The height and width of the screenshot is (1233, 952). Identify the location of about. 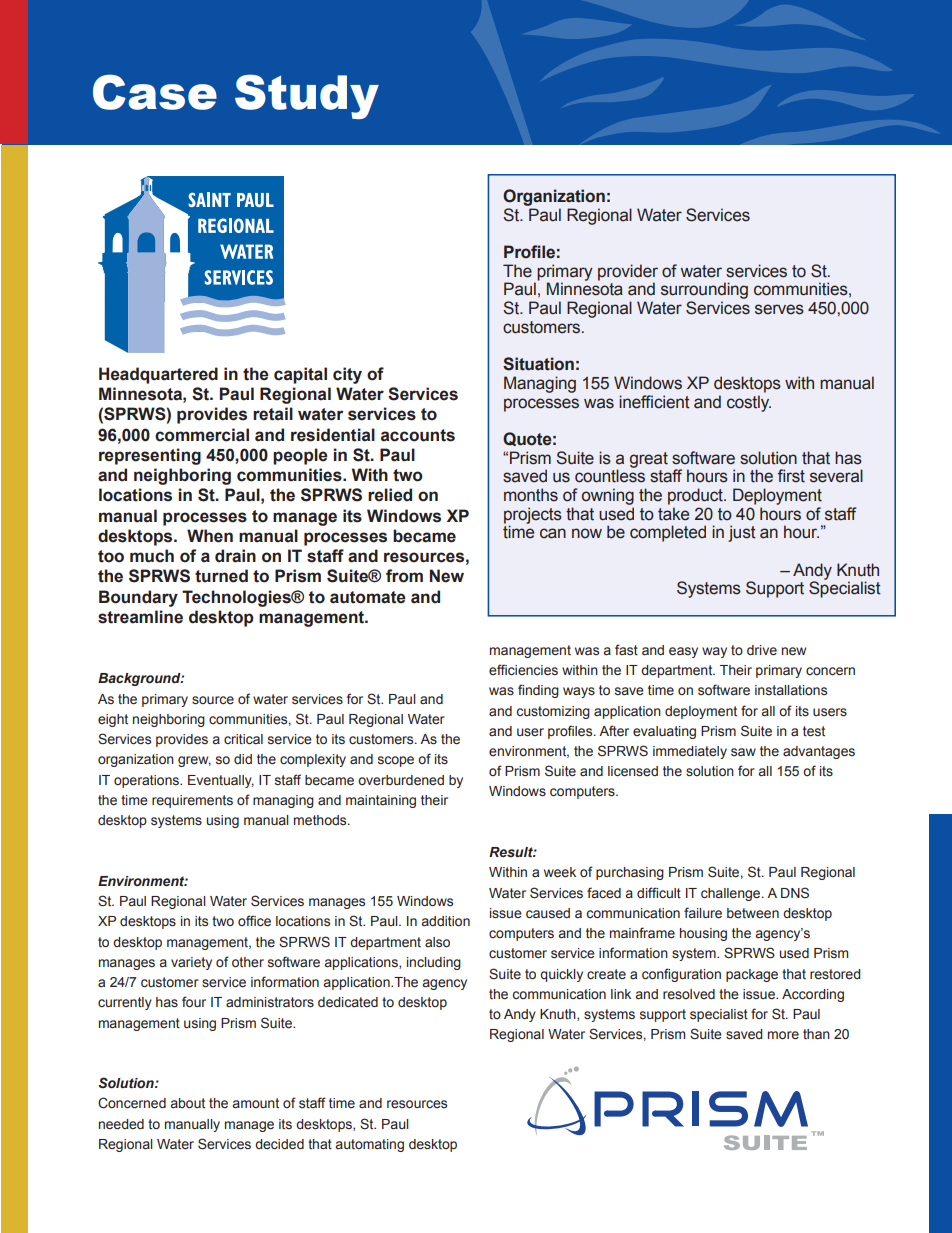
(188, 1103).
